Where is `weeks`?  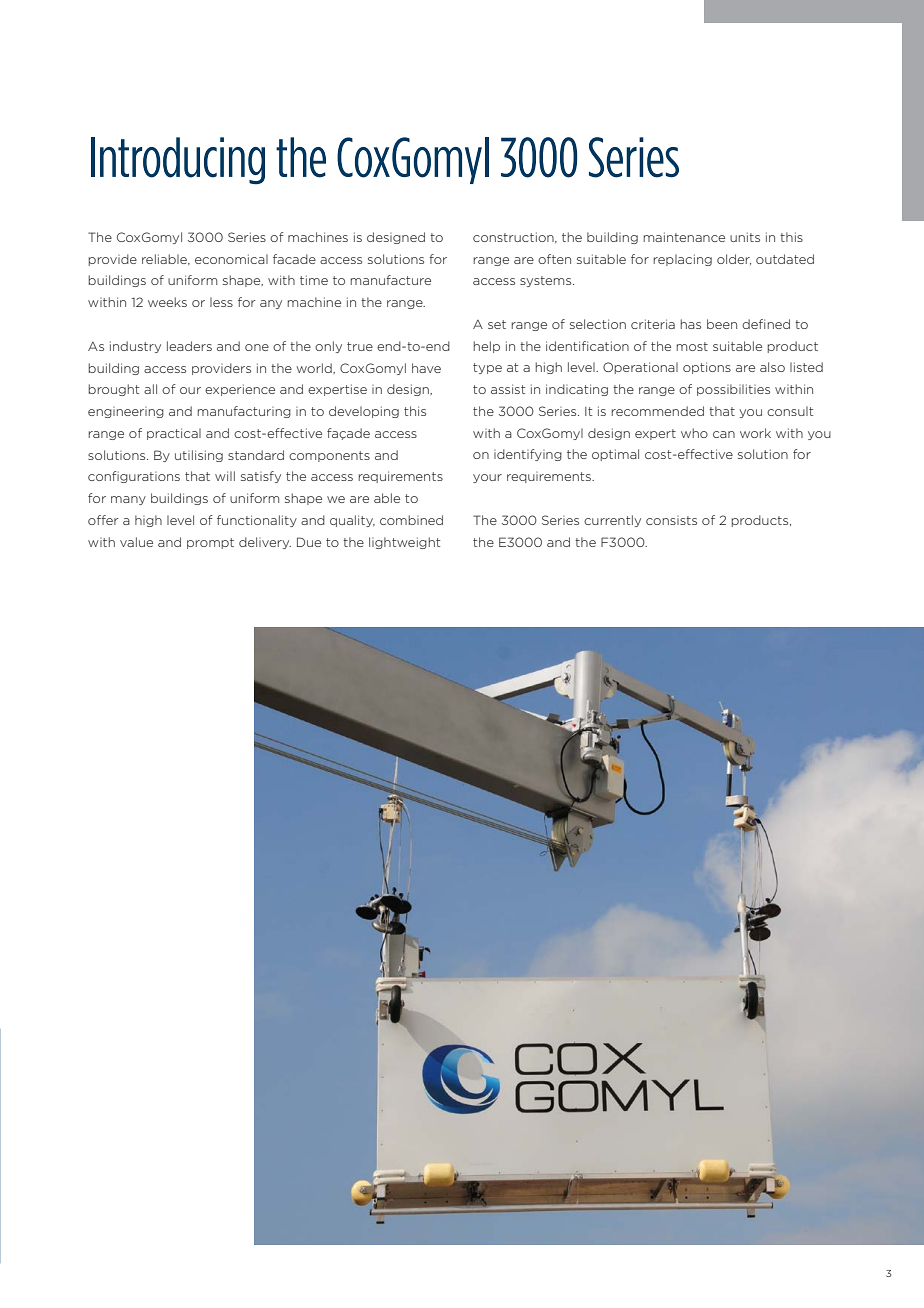 weeks is located at coordinates (167, 302).
